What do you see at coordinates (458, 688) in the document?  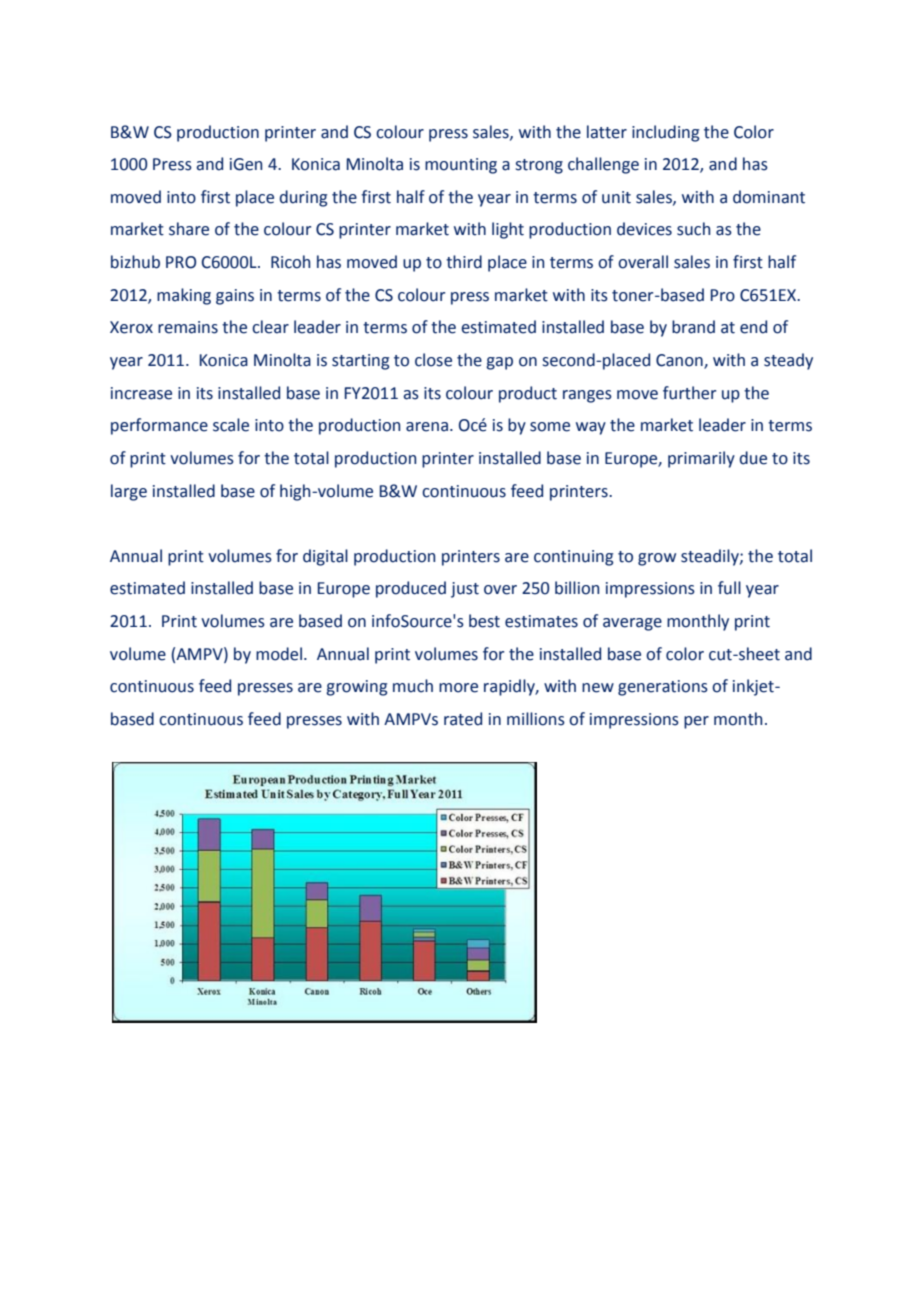 I see `more` at bounding box center [458, 688].
